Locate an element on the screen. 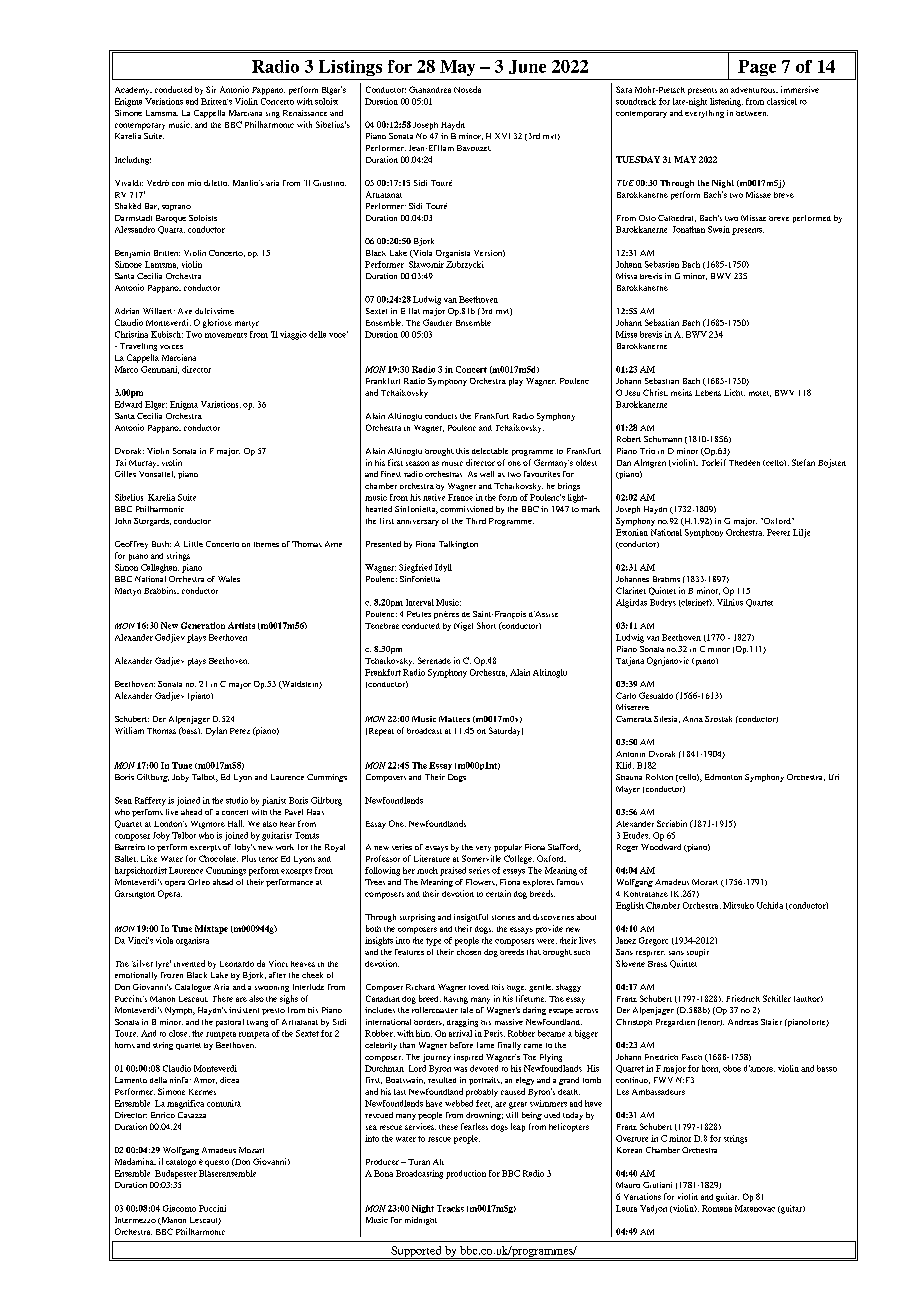 Image resolution: width=924 pixels, height=1308 pixels. Generation is located at coordinates (203, 625).
